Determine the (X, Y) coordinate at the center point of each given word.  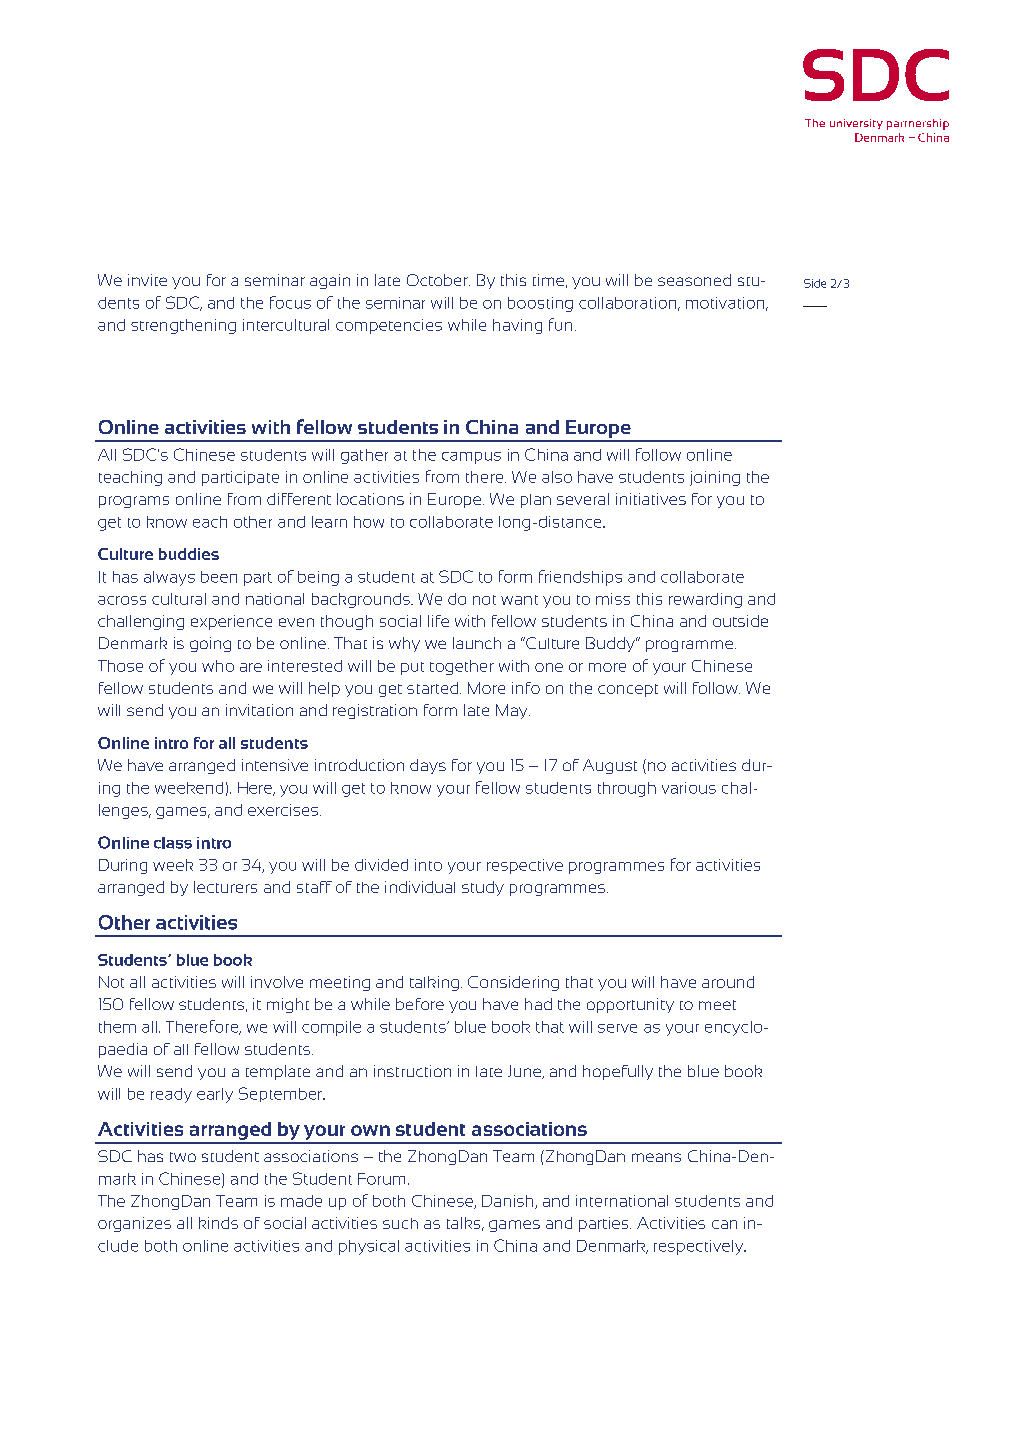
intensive (275, 765)
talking (434, 983)
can (724, 1224)
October (438, 280)
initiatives (651, 499)
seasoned (694, 280)
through (627, 789)
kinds (218, 1223)
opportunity (630, 1005)
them (117, 1027)
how (369, 522)
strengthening (183, 326)
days (428, 766)
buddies (189, 554)
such (400, 1223)
